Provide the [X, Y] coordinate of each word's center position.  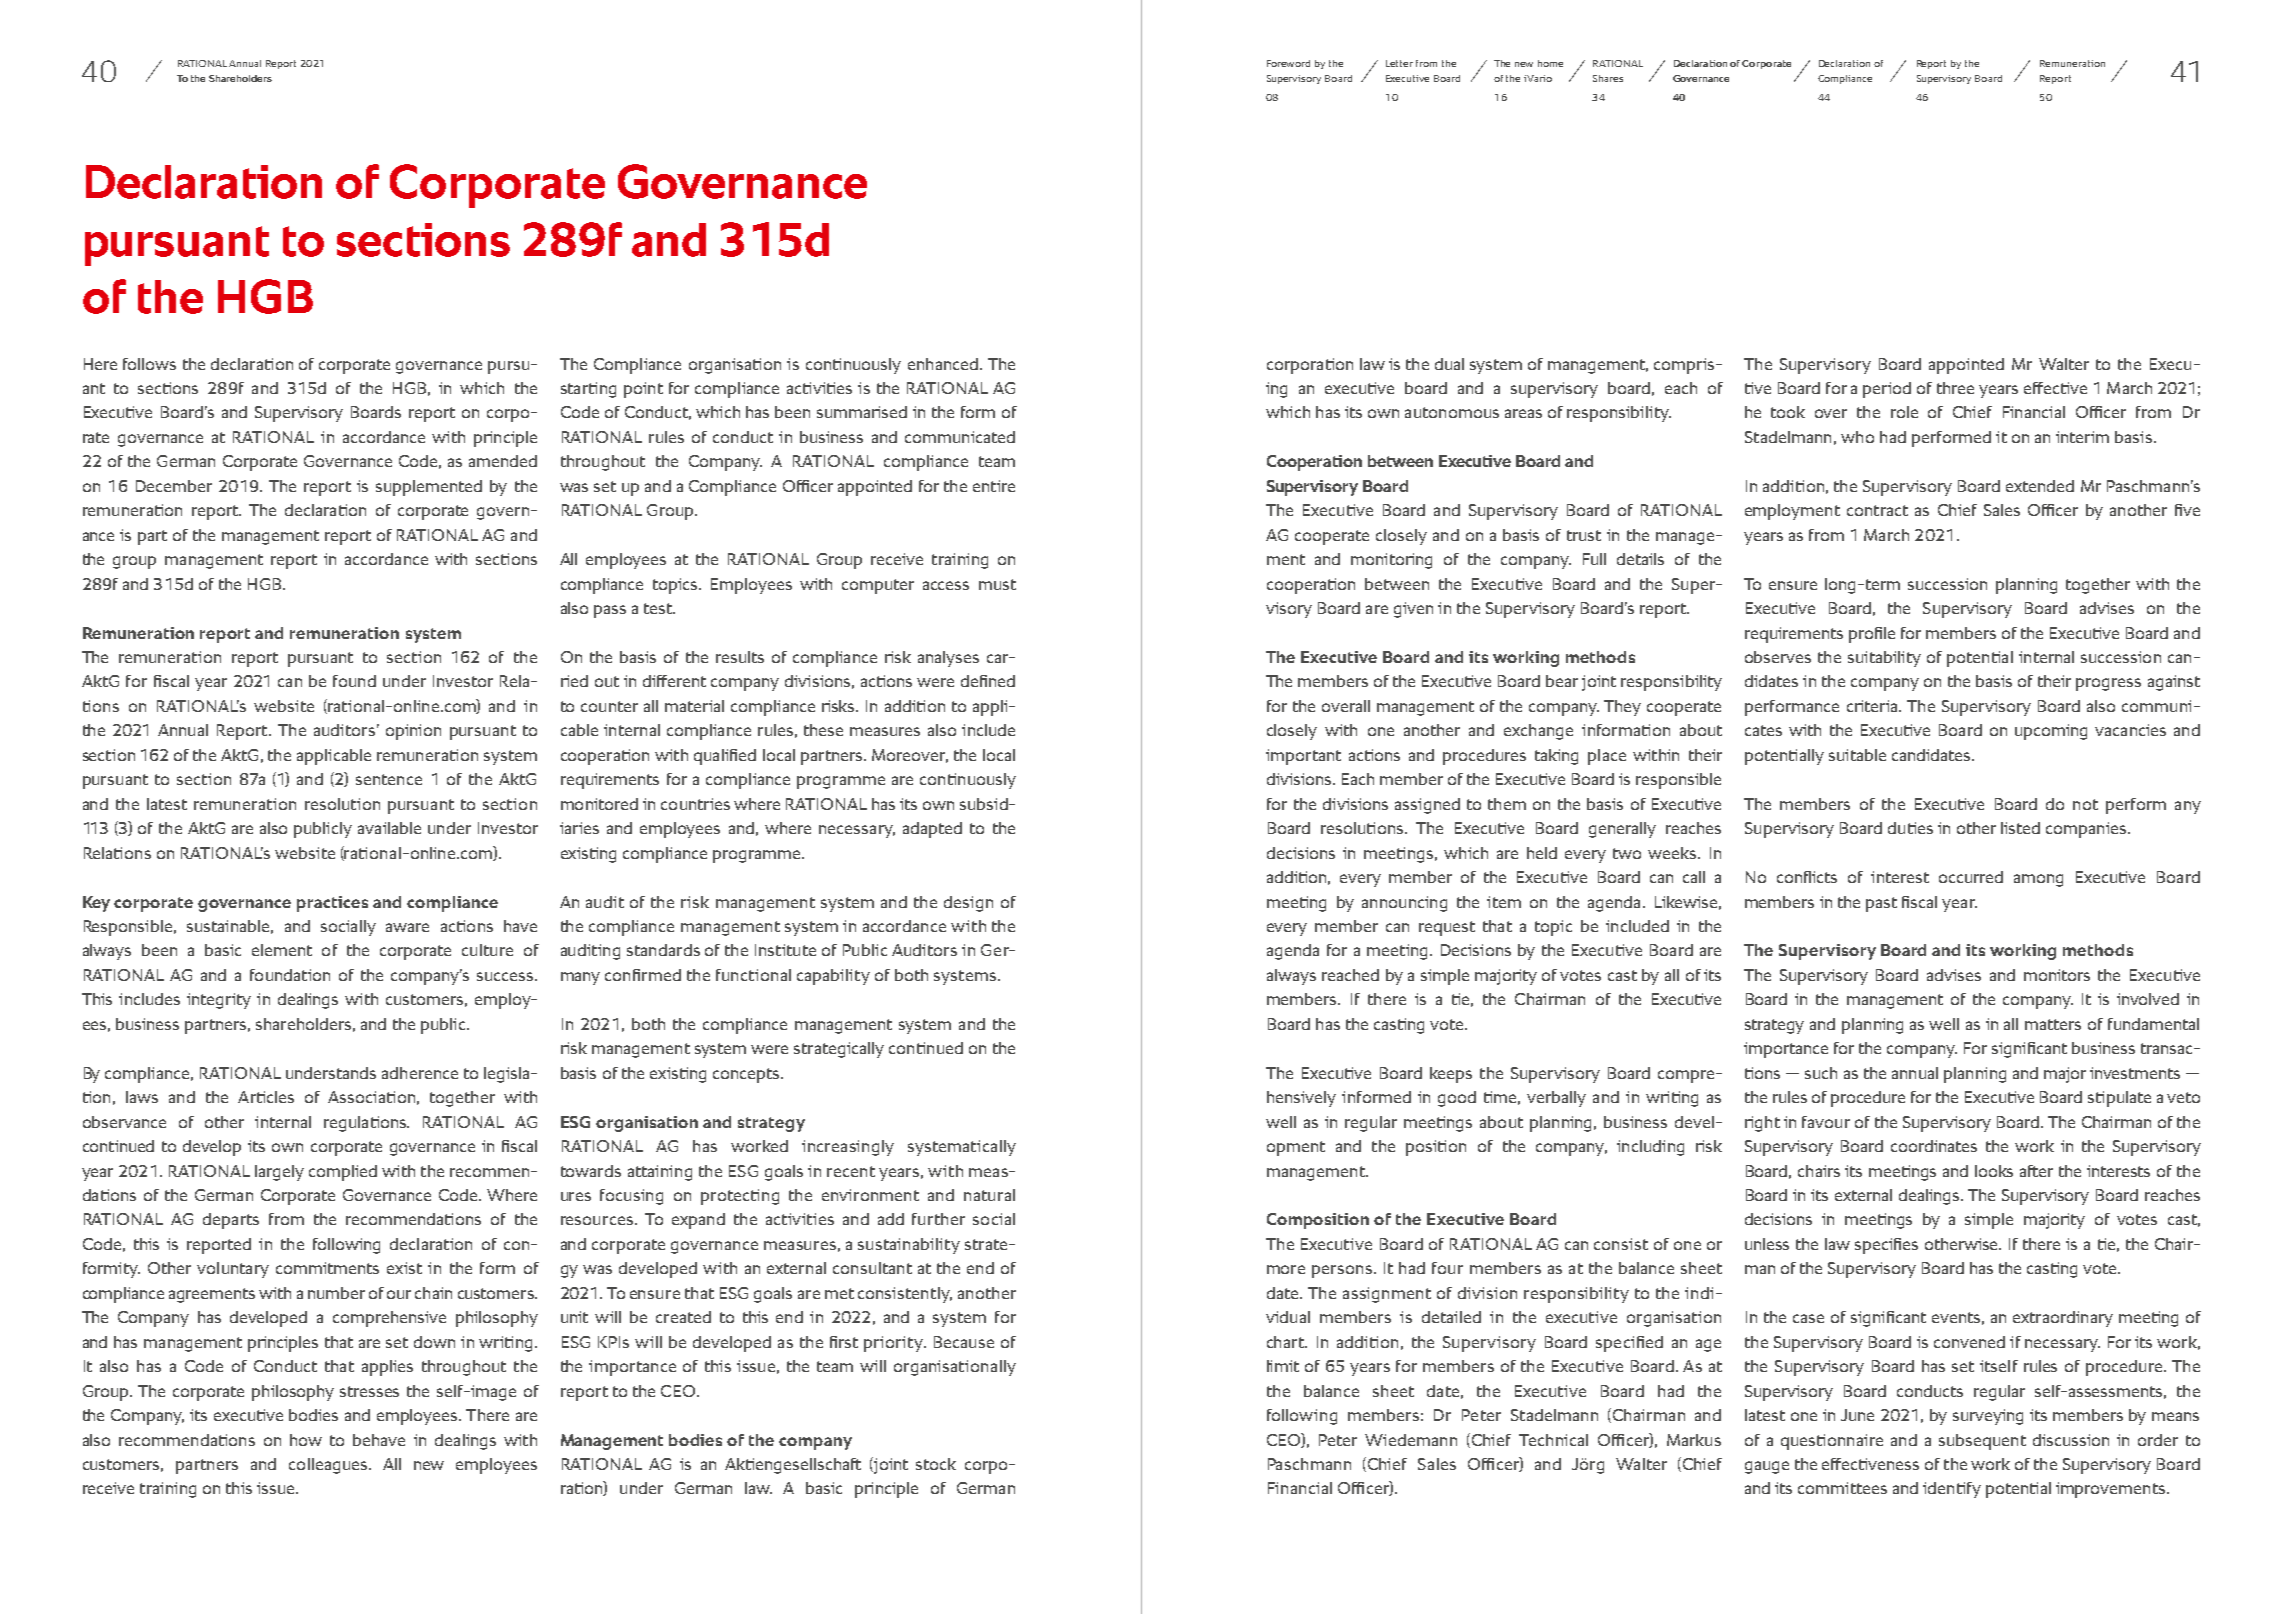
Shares [1608, 78]
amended [503, 461]
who [1857, 437]
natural [989, 1195]
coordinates [1934, 1146]
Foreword [1288, 63]
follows [149, 364]
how [306, 1440]
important [1303, 757]
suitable [1857, 755]
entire [994, 486]
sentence [389, 779]
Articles [266, 1097]
